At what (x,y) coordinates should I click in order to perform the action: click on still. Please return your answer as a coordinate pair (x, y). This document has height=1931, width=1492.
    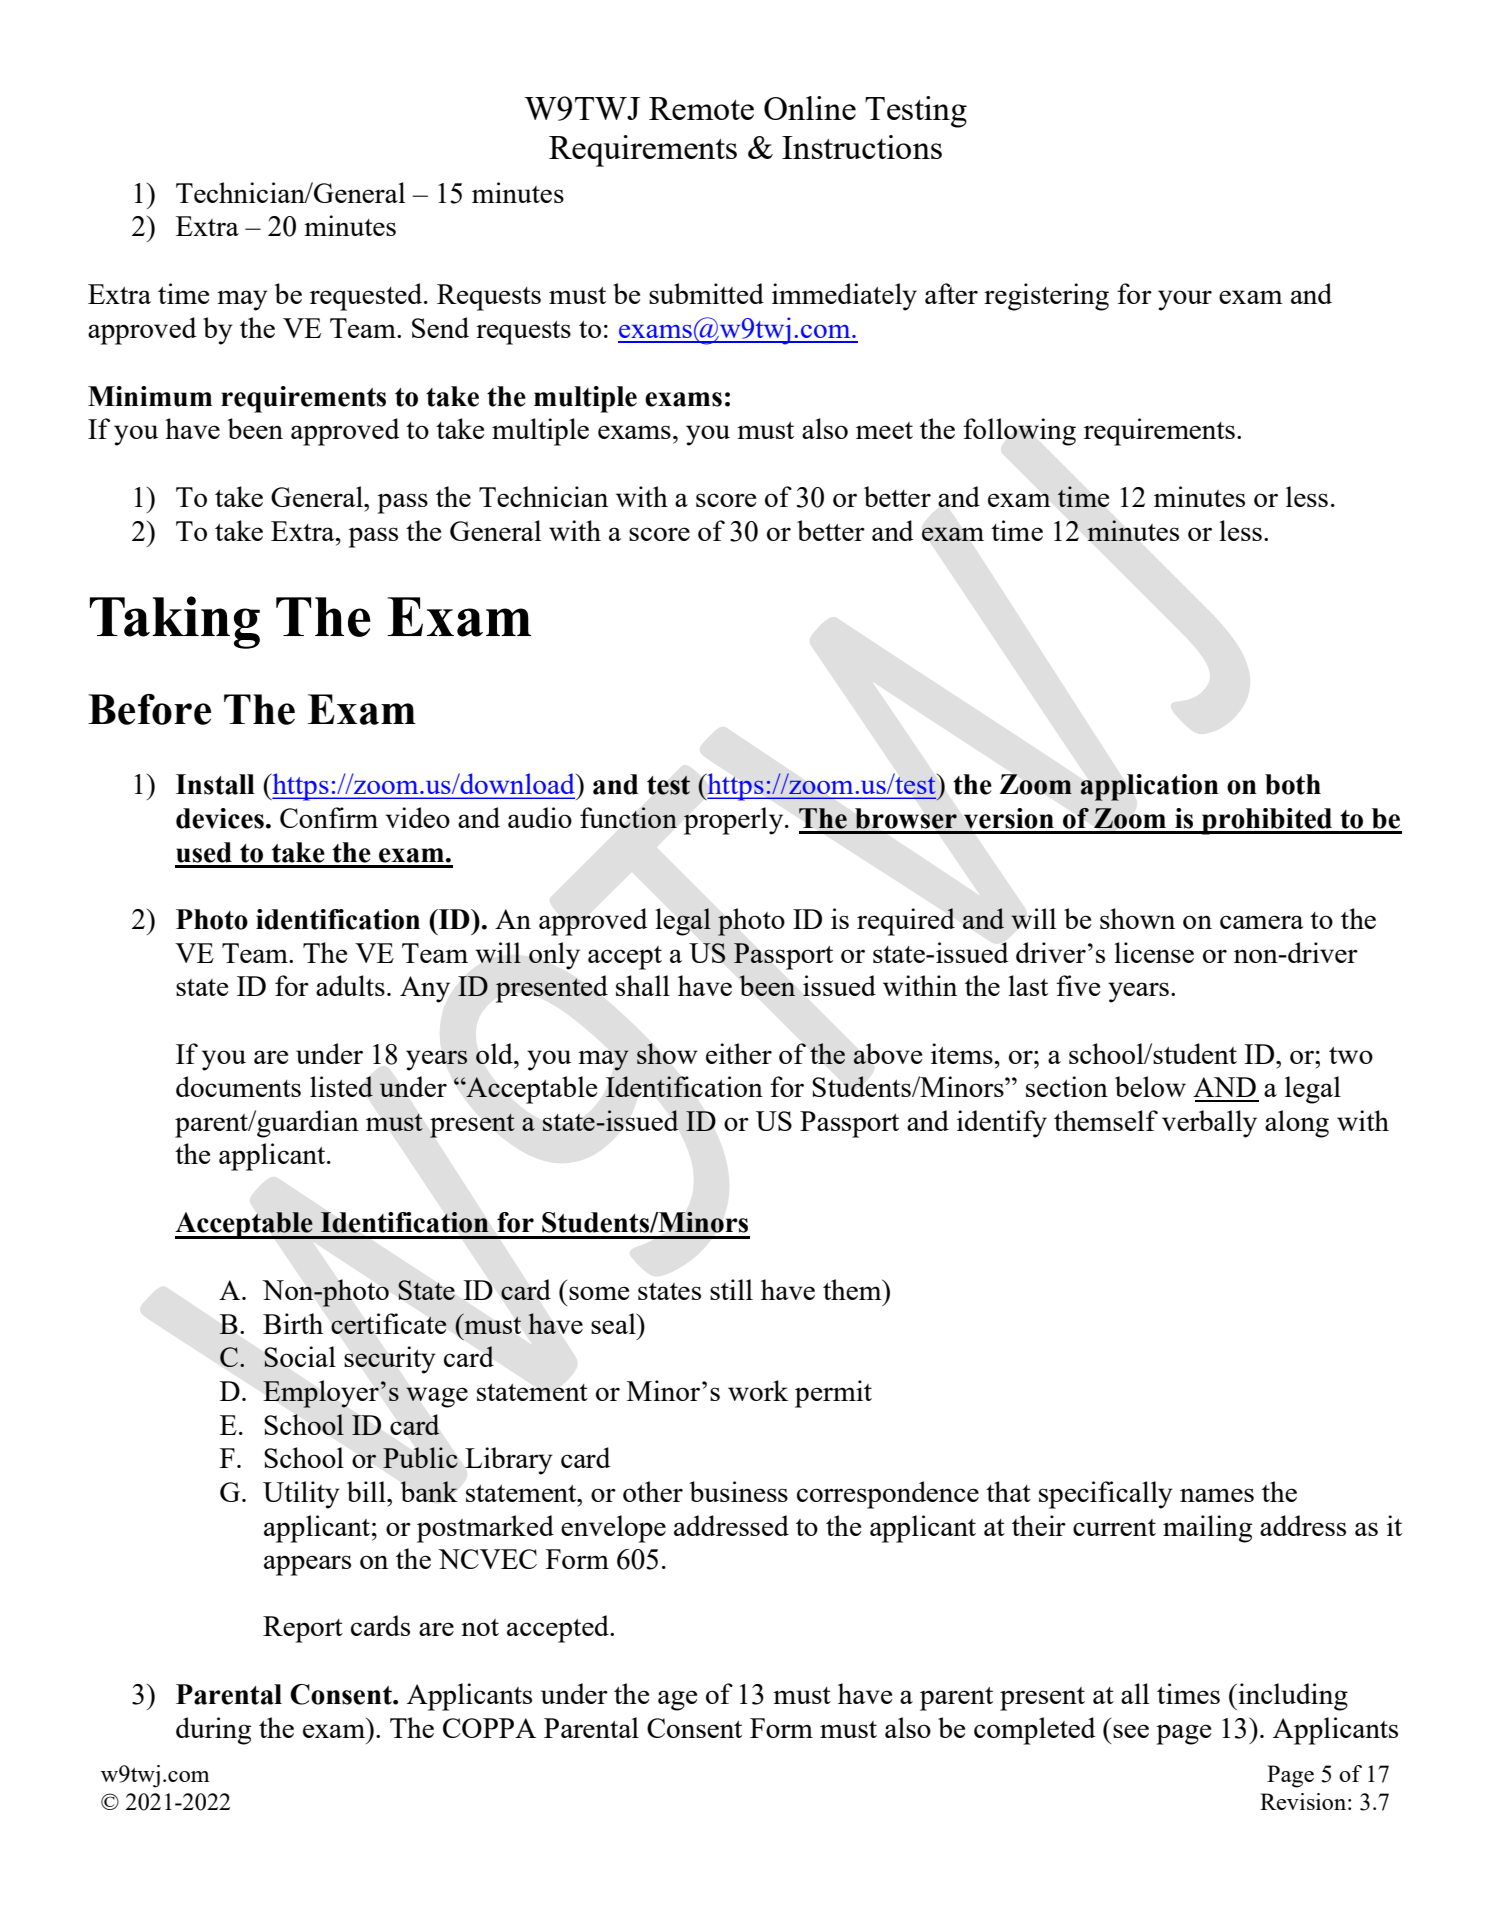
    Looking at the image, I should click on (731, 1289).
